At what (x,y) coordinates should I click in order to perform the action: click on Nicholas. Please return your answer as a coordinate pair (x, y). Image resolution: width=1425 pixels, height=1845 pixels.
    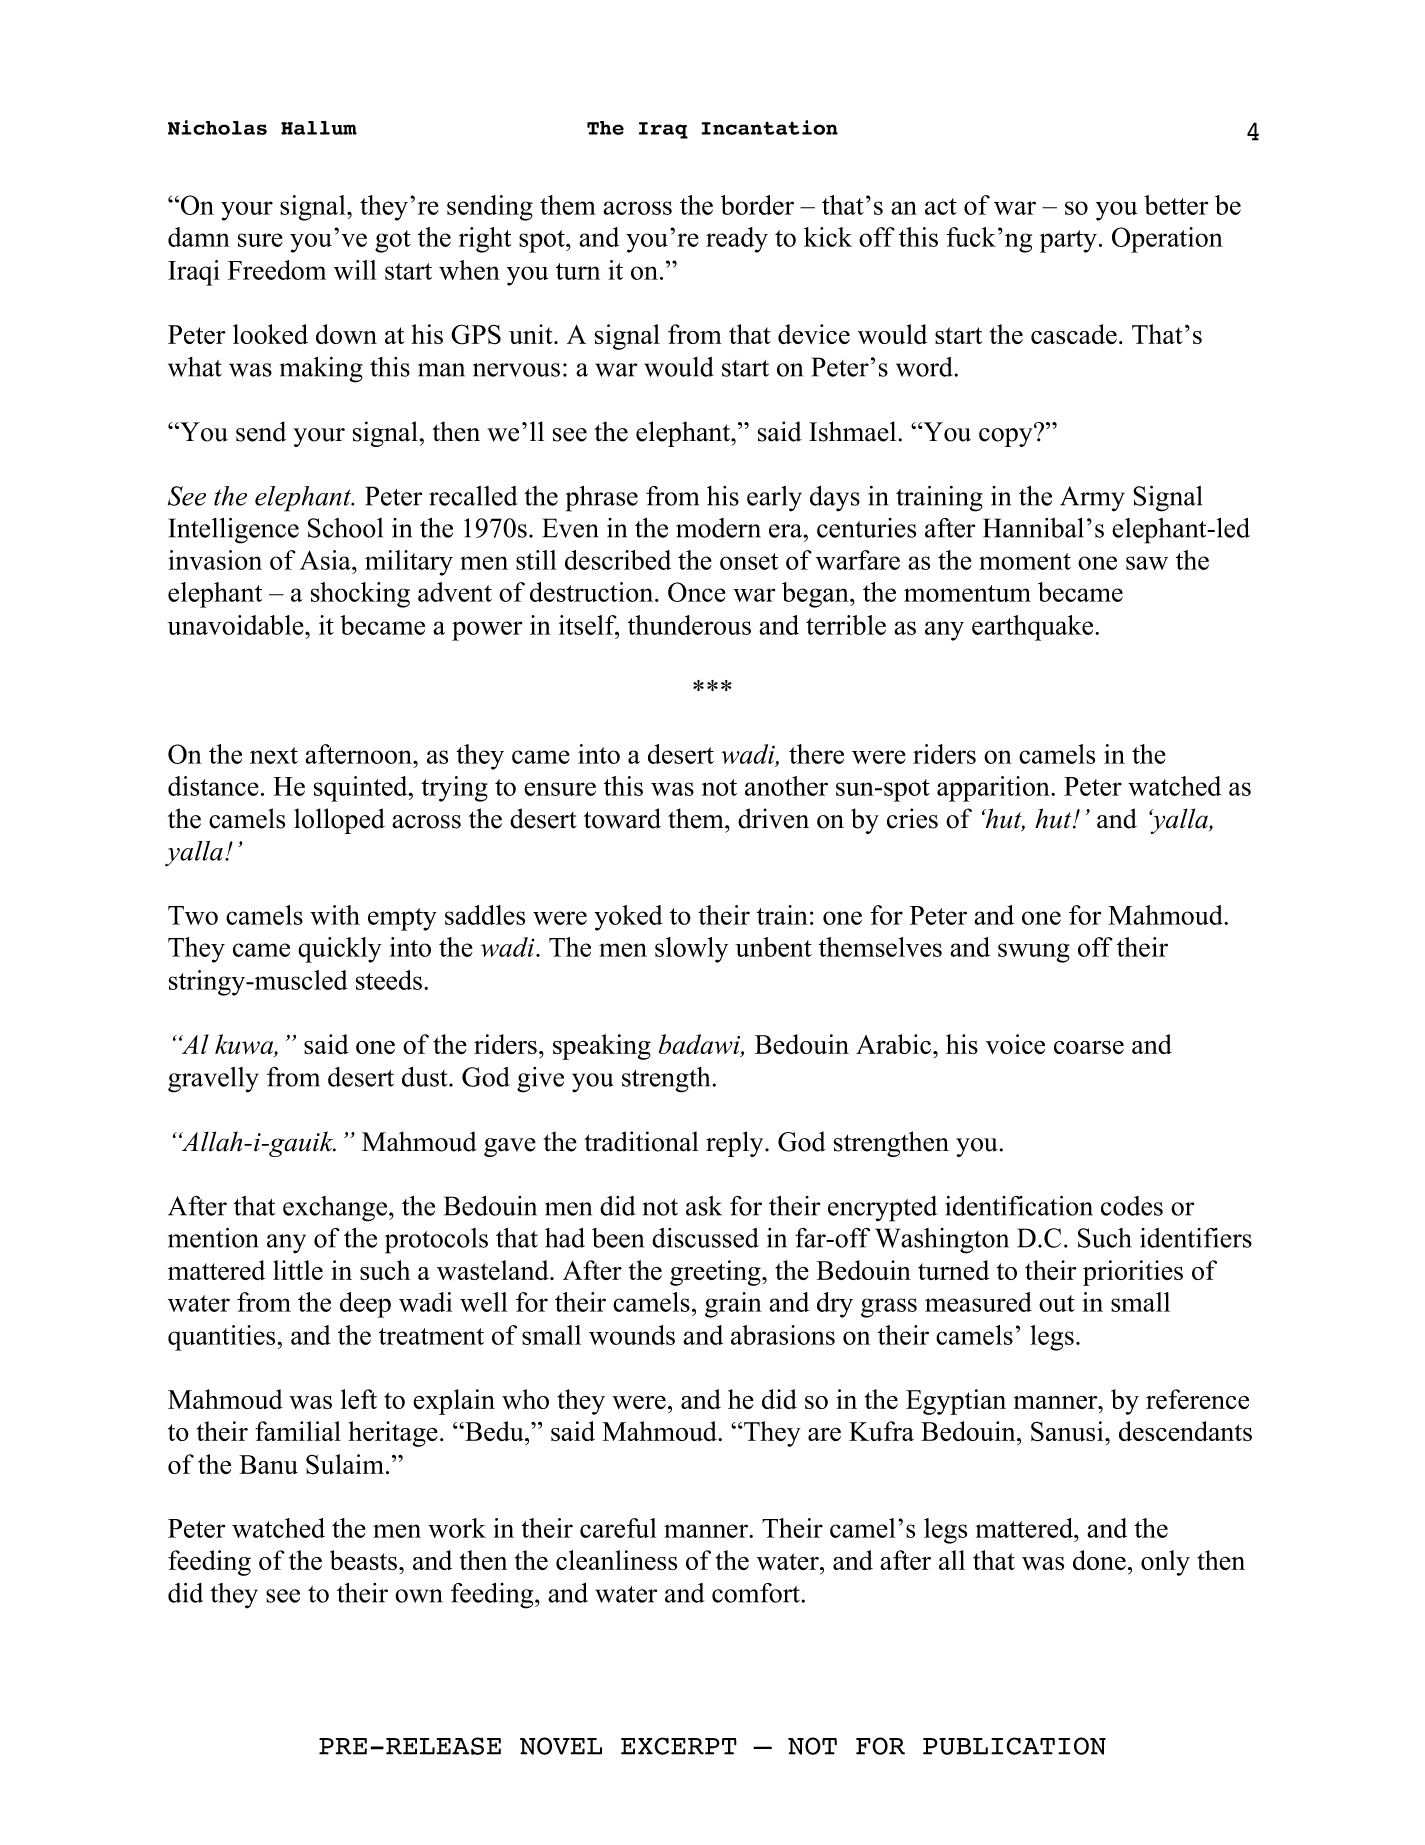
    Looking at the image, I should click on (217, 127).
